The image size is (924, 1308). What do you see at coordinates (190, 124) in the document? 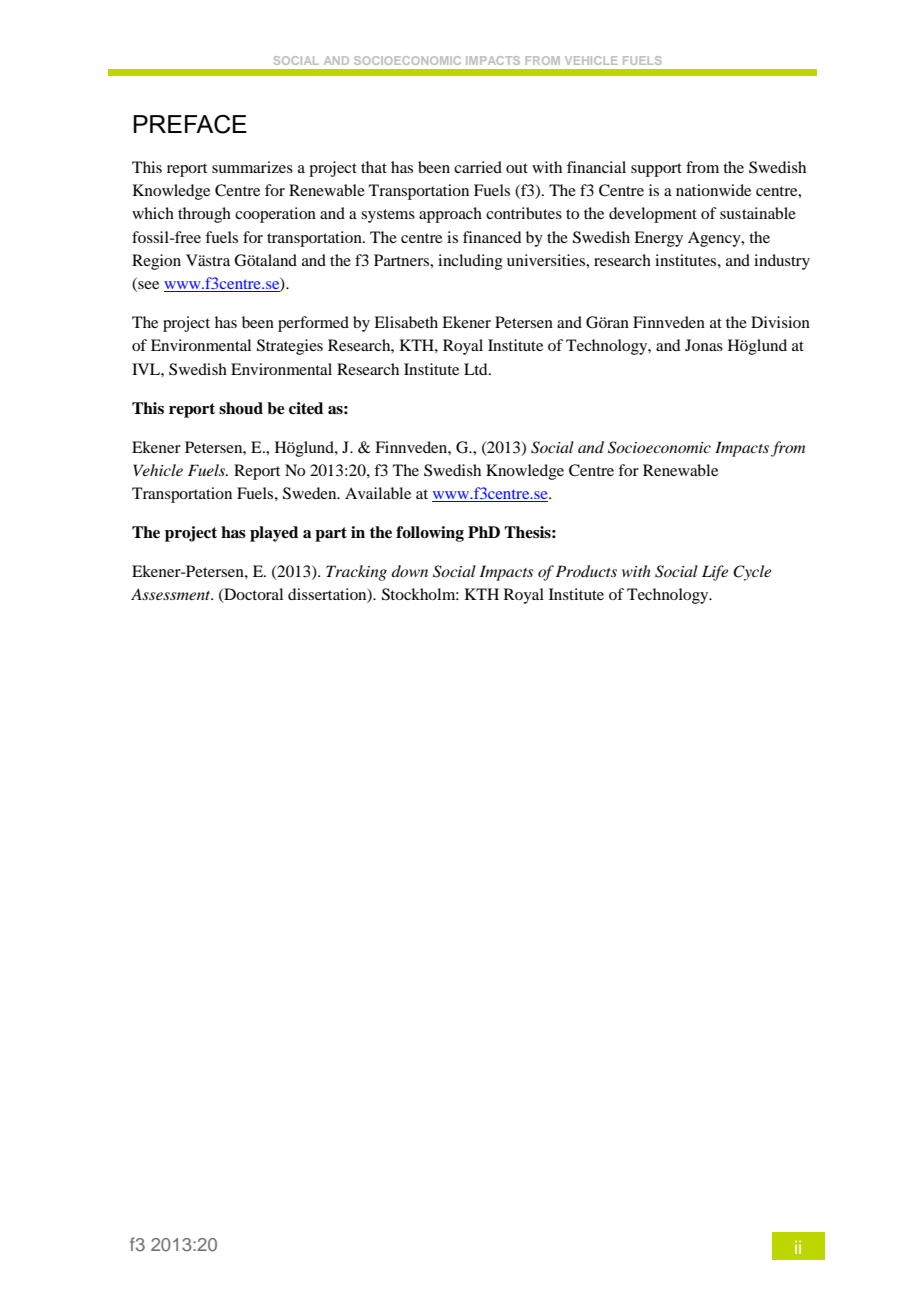
I see `PREFACE` at bounding box center [190, 124].
